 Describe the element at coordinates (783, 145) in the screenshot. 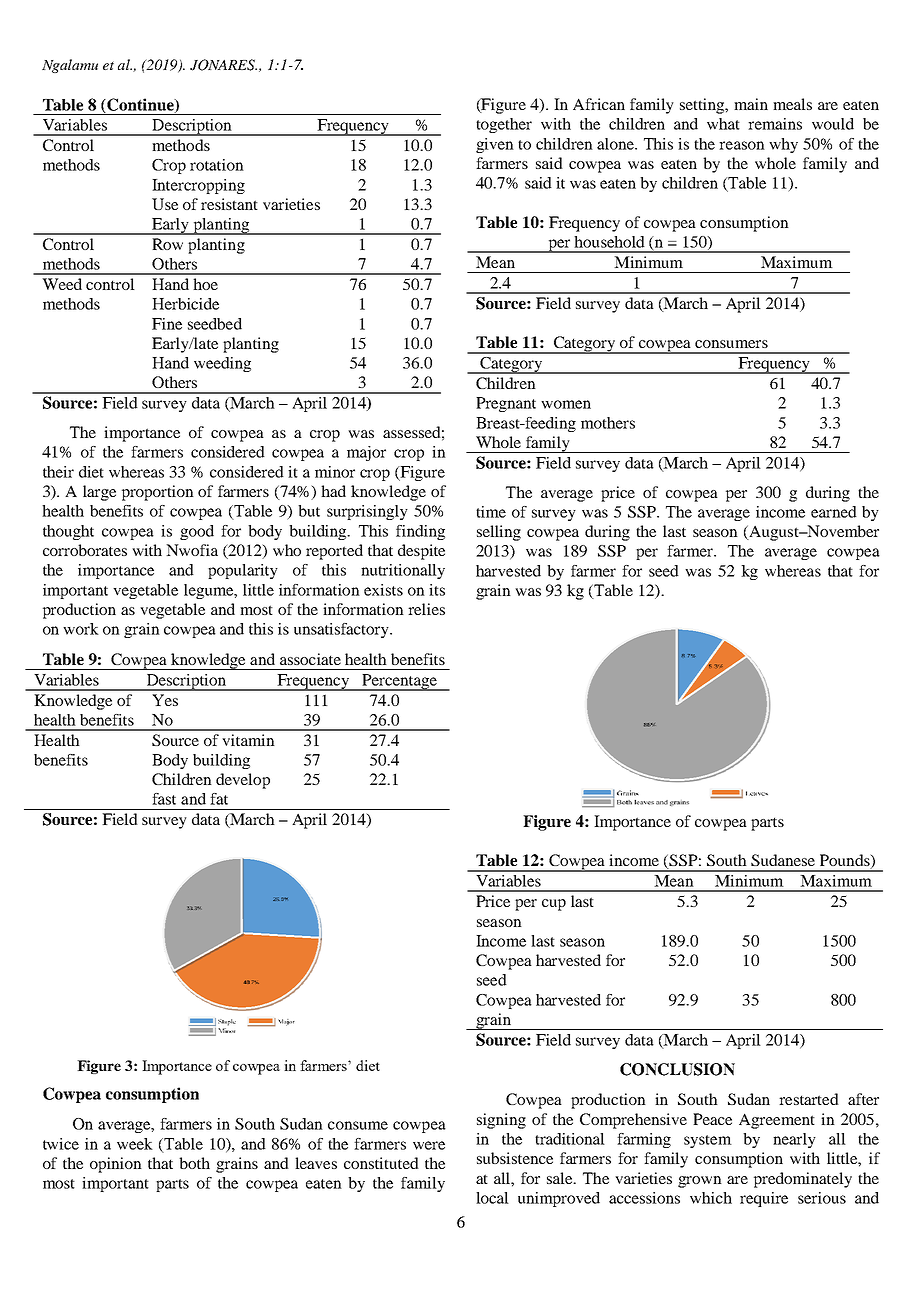

I see `why` at that location.
